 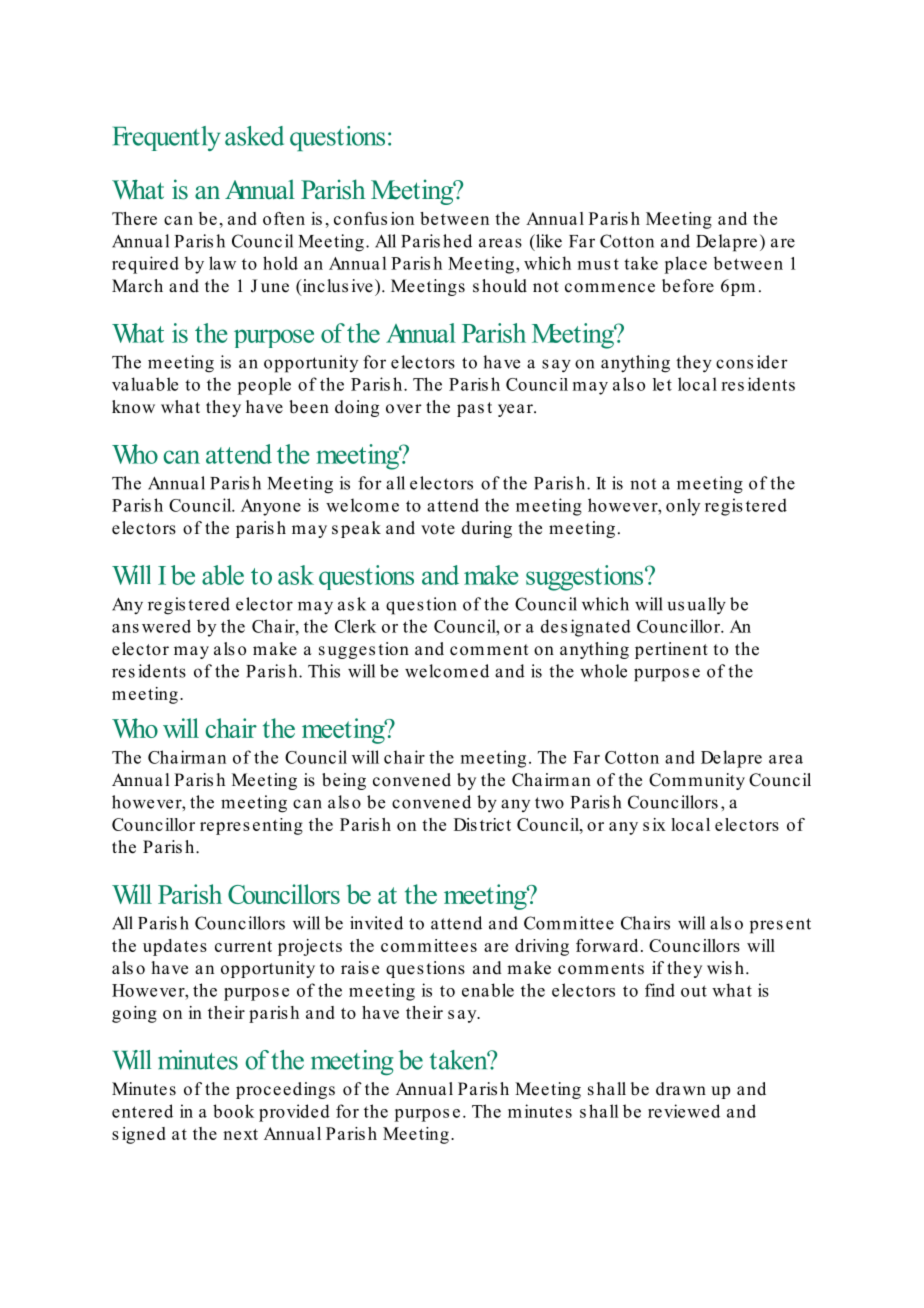 I want to click on book, so click(x=233, y=1111).
